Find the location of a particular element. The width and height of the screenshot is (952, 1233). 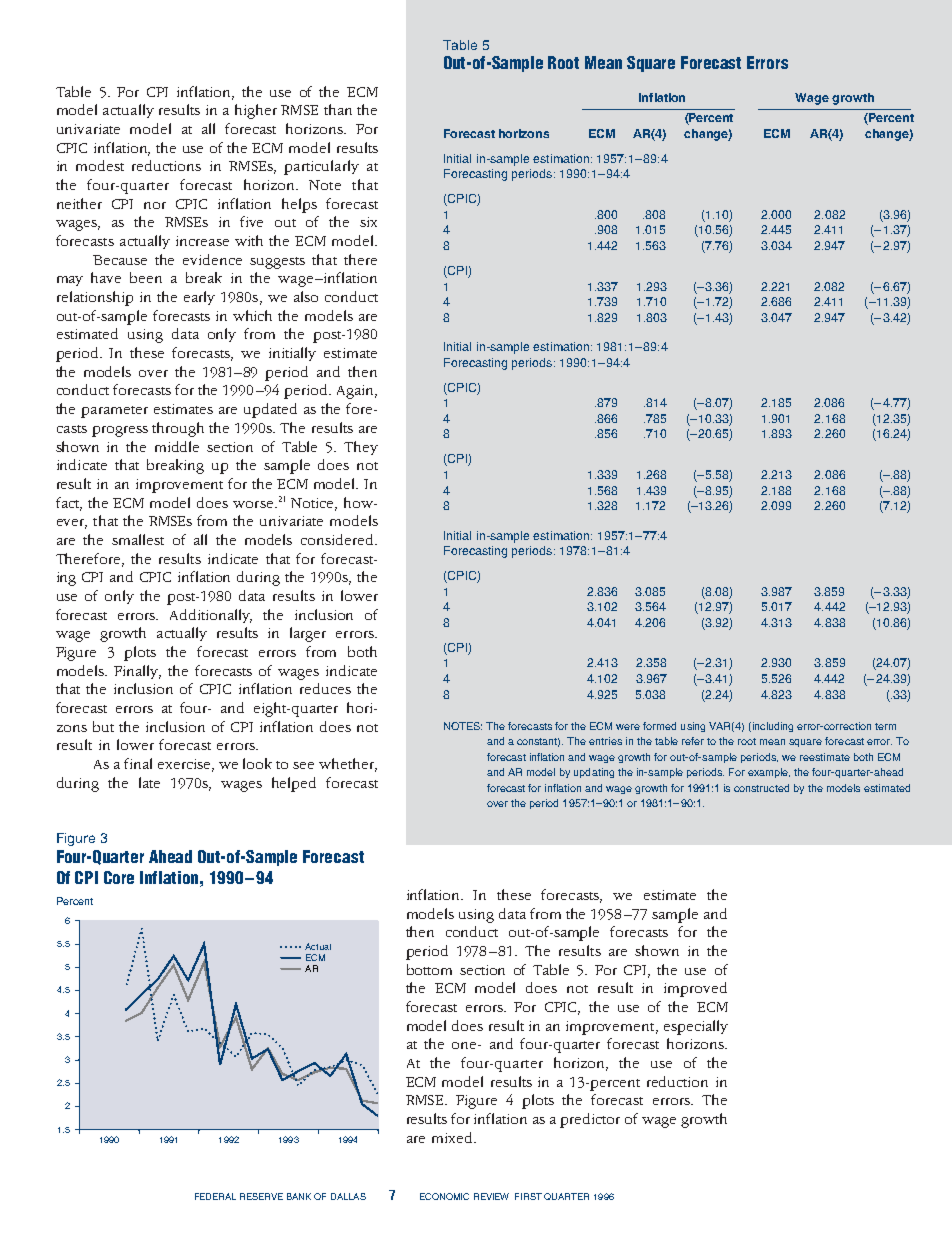

predictor is located at coordinates (590, 1120).
